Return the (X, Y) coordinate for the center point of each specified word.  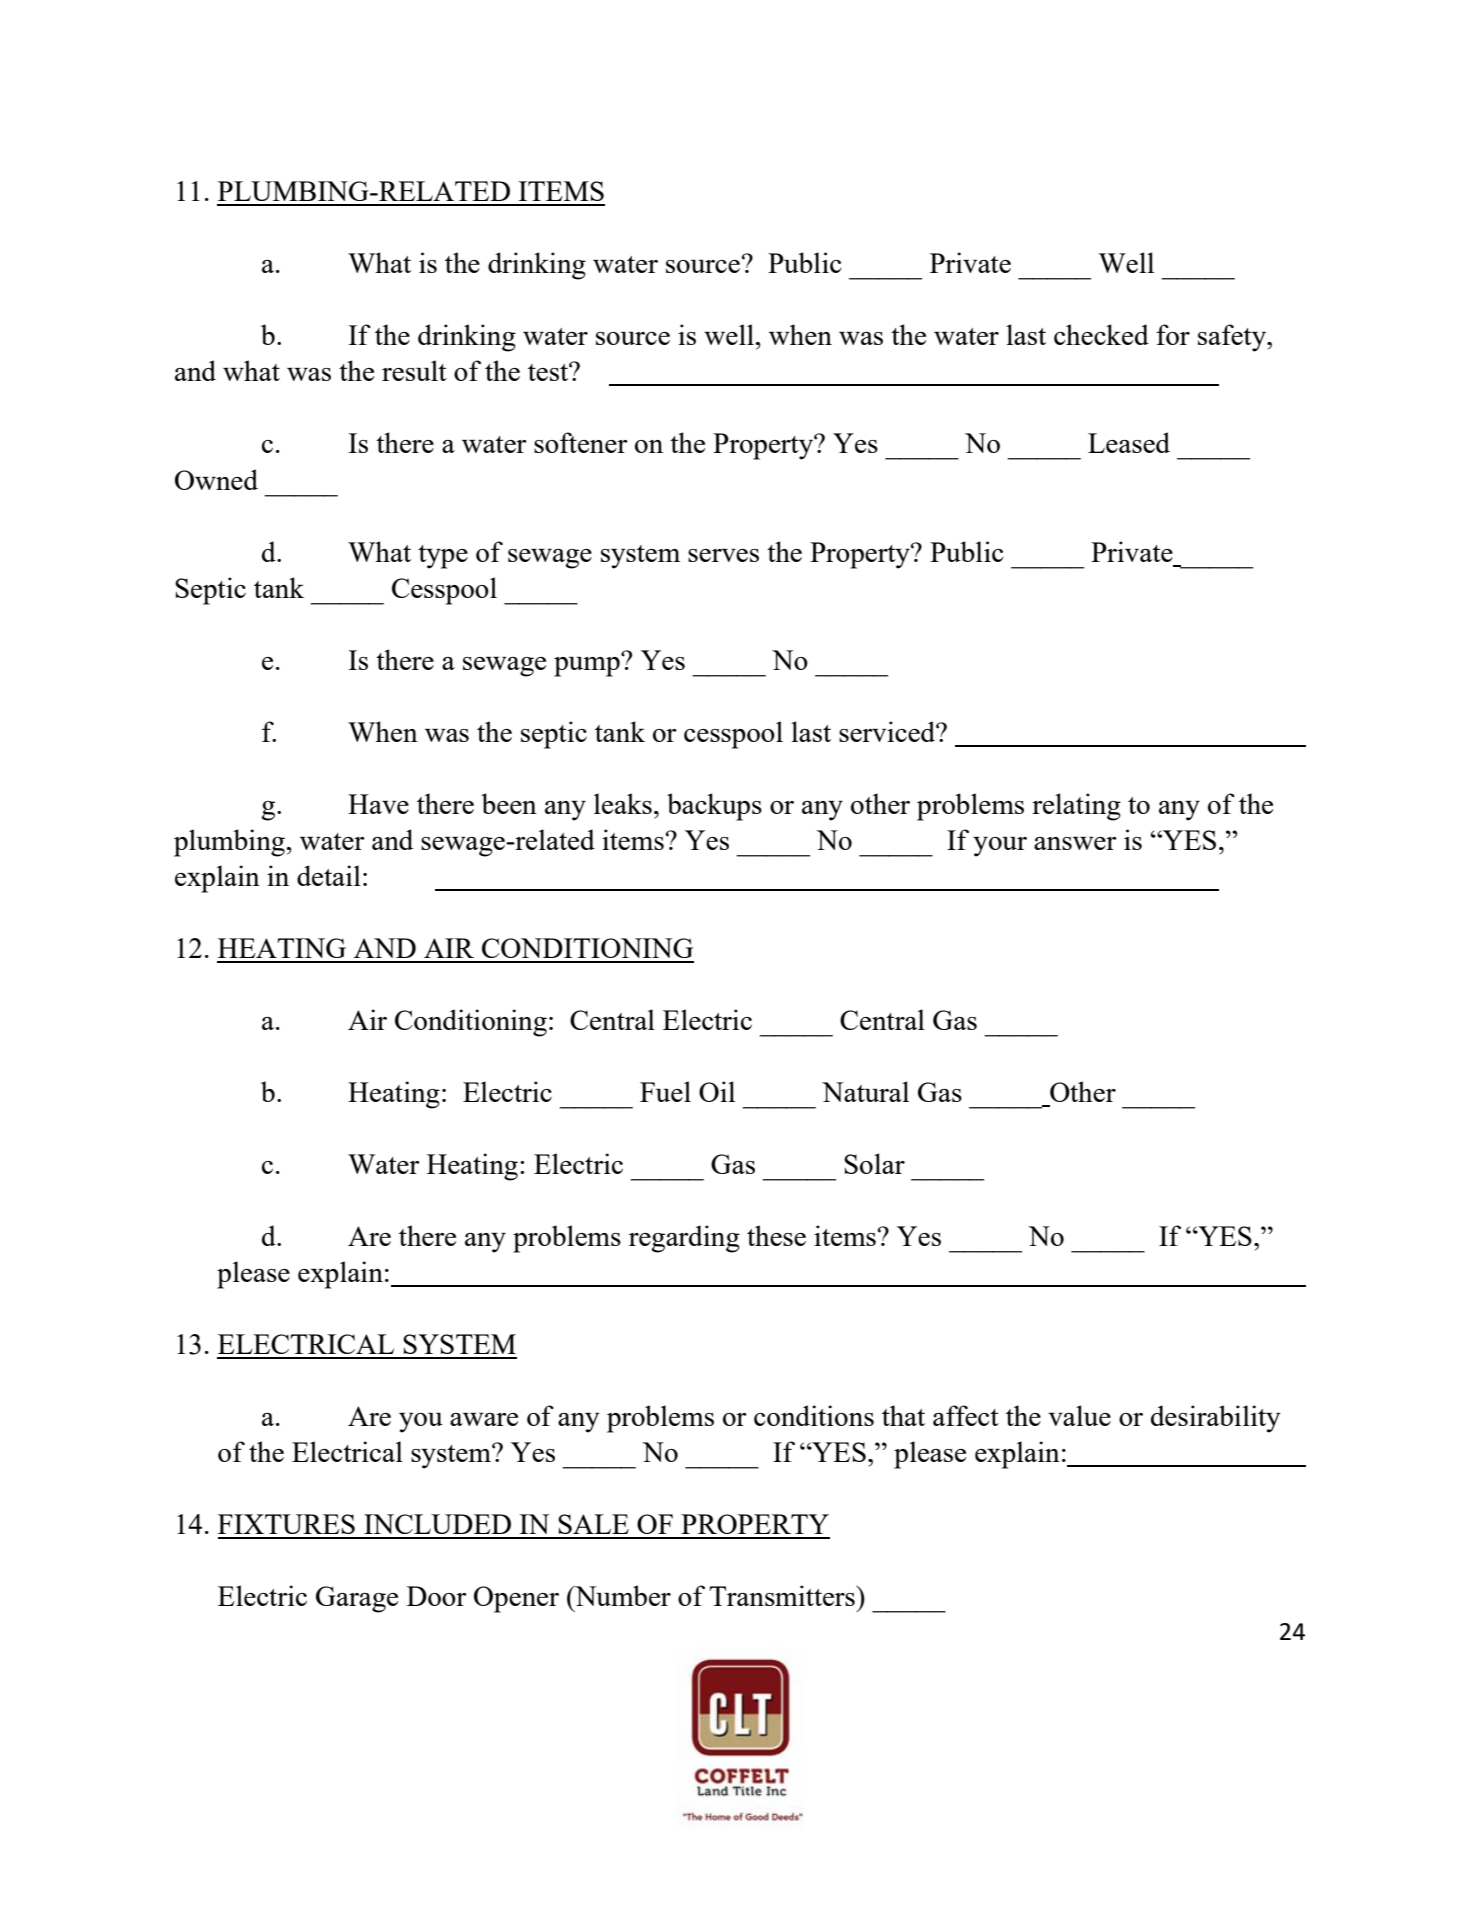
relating (1076, 807)
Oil (717, 1091)
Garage (357, 1599)
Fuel (665, 1091)
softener (581, 442)
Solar (874, 1163)
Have (378, 804)
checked (1101, 334)
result (414, 370)
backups (714, 807)
